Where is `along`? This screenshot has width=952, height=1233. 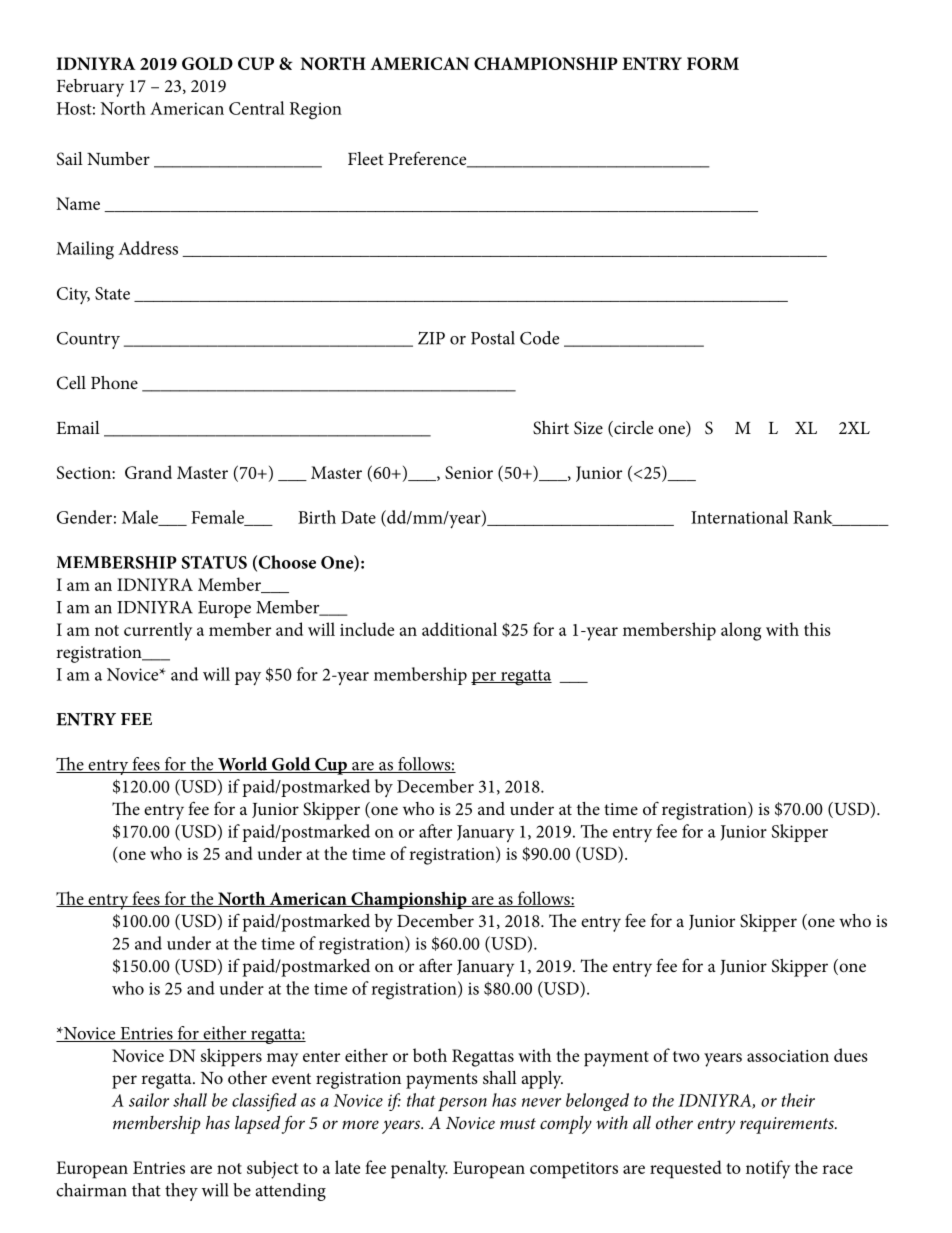 along is located at coordinates (741, 631).
